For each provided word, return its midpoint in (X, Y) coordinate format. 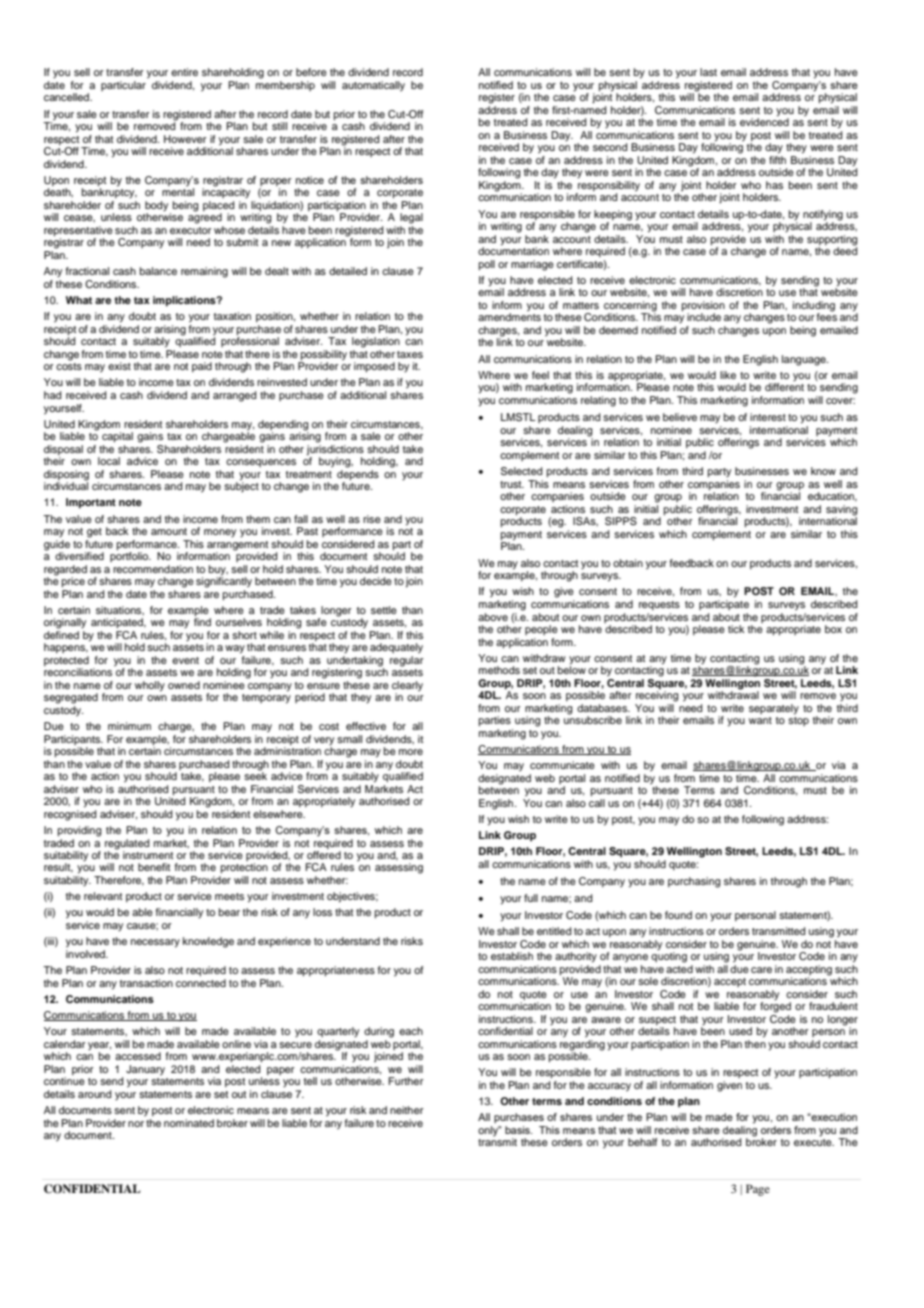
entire (184, 72)
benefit (154, 867)
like (728, 375)
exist (119, 366)
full (531, 898)
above (493, 617)
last (708, 72)
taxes (410, 354)
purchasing (694, 882)
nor (136, 1124)
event (185, 660)
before (311, 72)
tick (736, 629)
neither (406, 1110)
